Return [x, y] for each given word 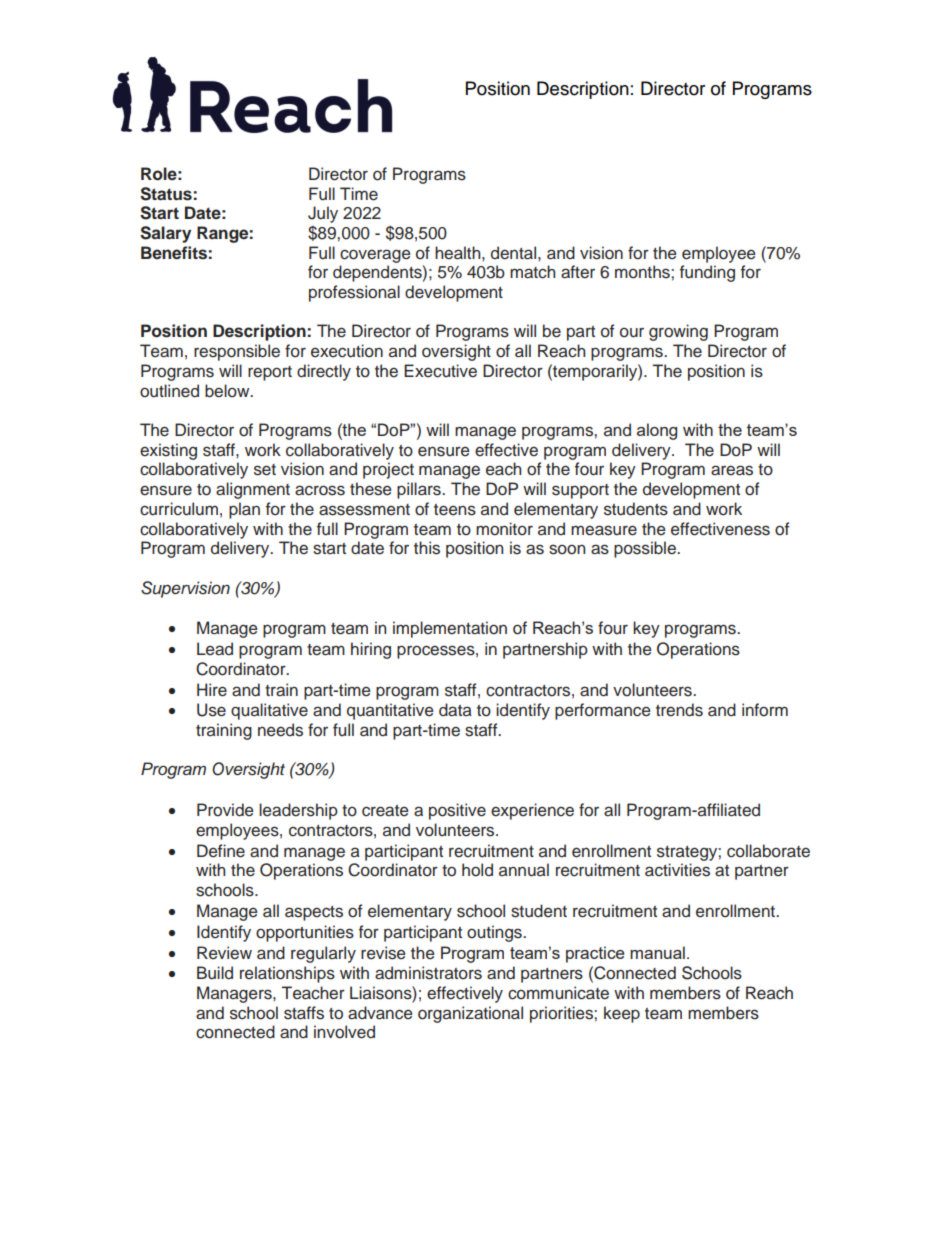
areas [732, 470]
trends [679, 710]
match [532, 272]
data [455, 710]
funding [707, 273]
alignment [253, 490]
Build [215, 973]
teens [455, 510]
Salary [165, 234]
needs [280, 730]
